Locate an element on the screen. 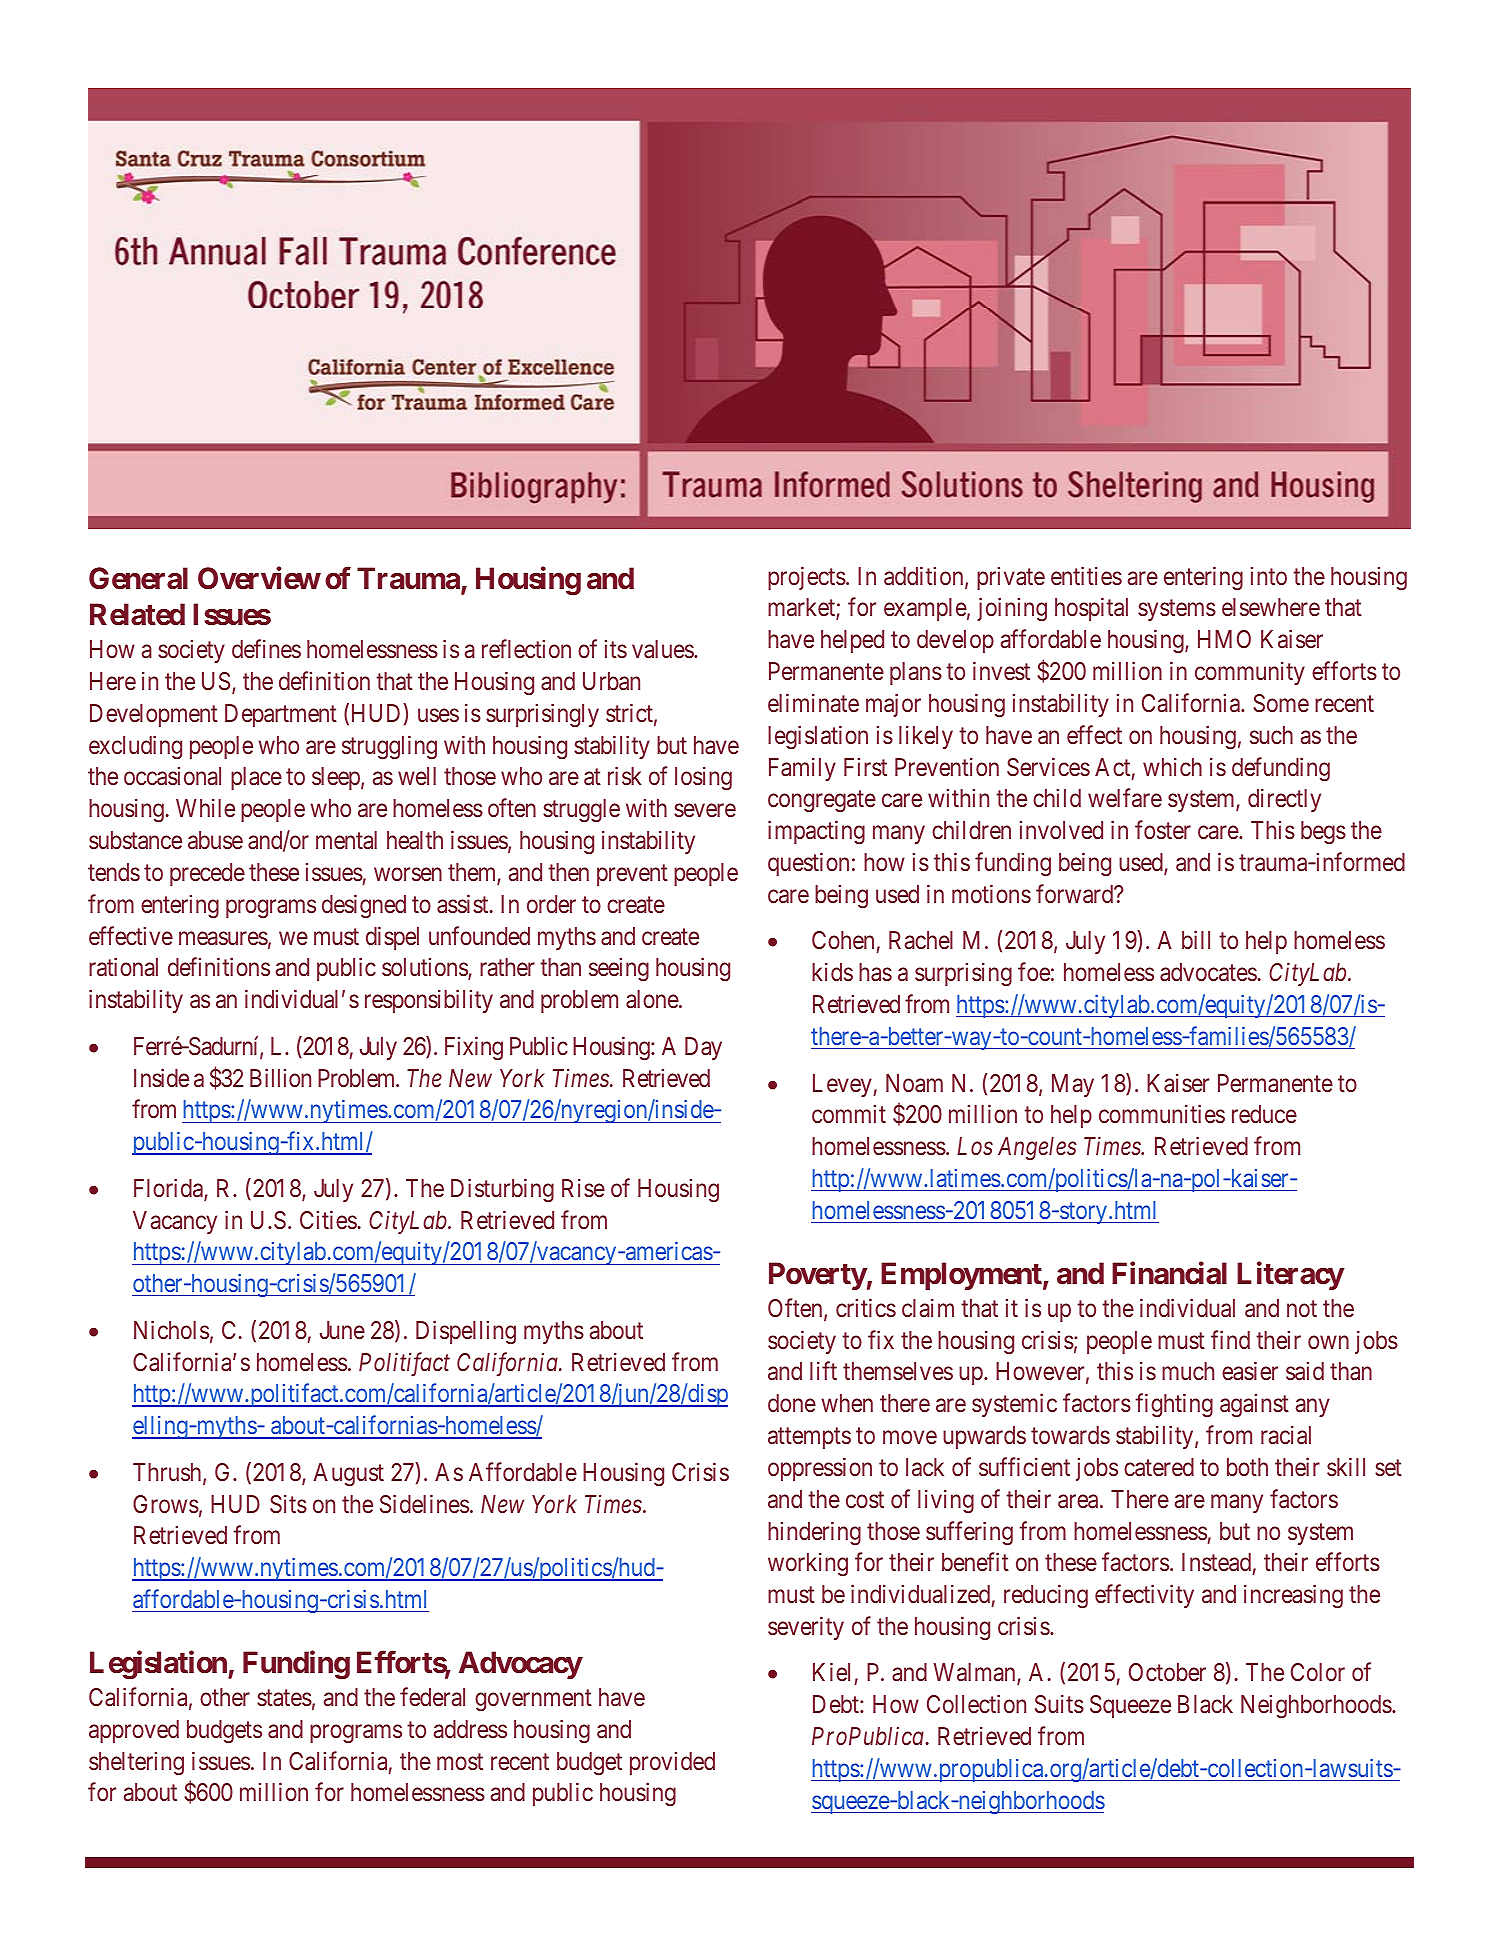  foster is located at coordinates (1163, 830).
